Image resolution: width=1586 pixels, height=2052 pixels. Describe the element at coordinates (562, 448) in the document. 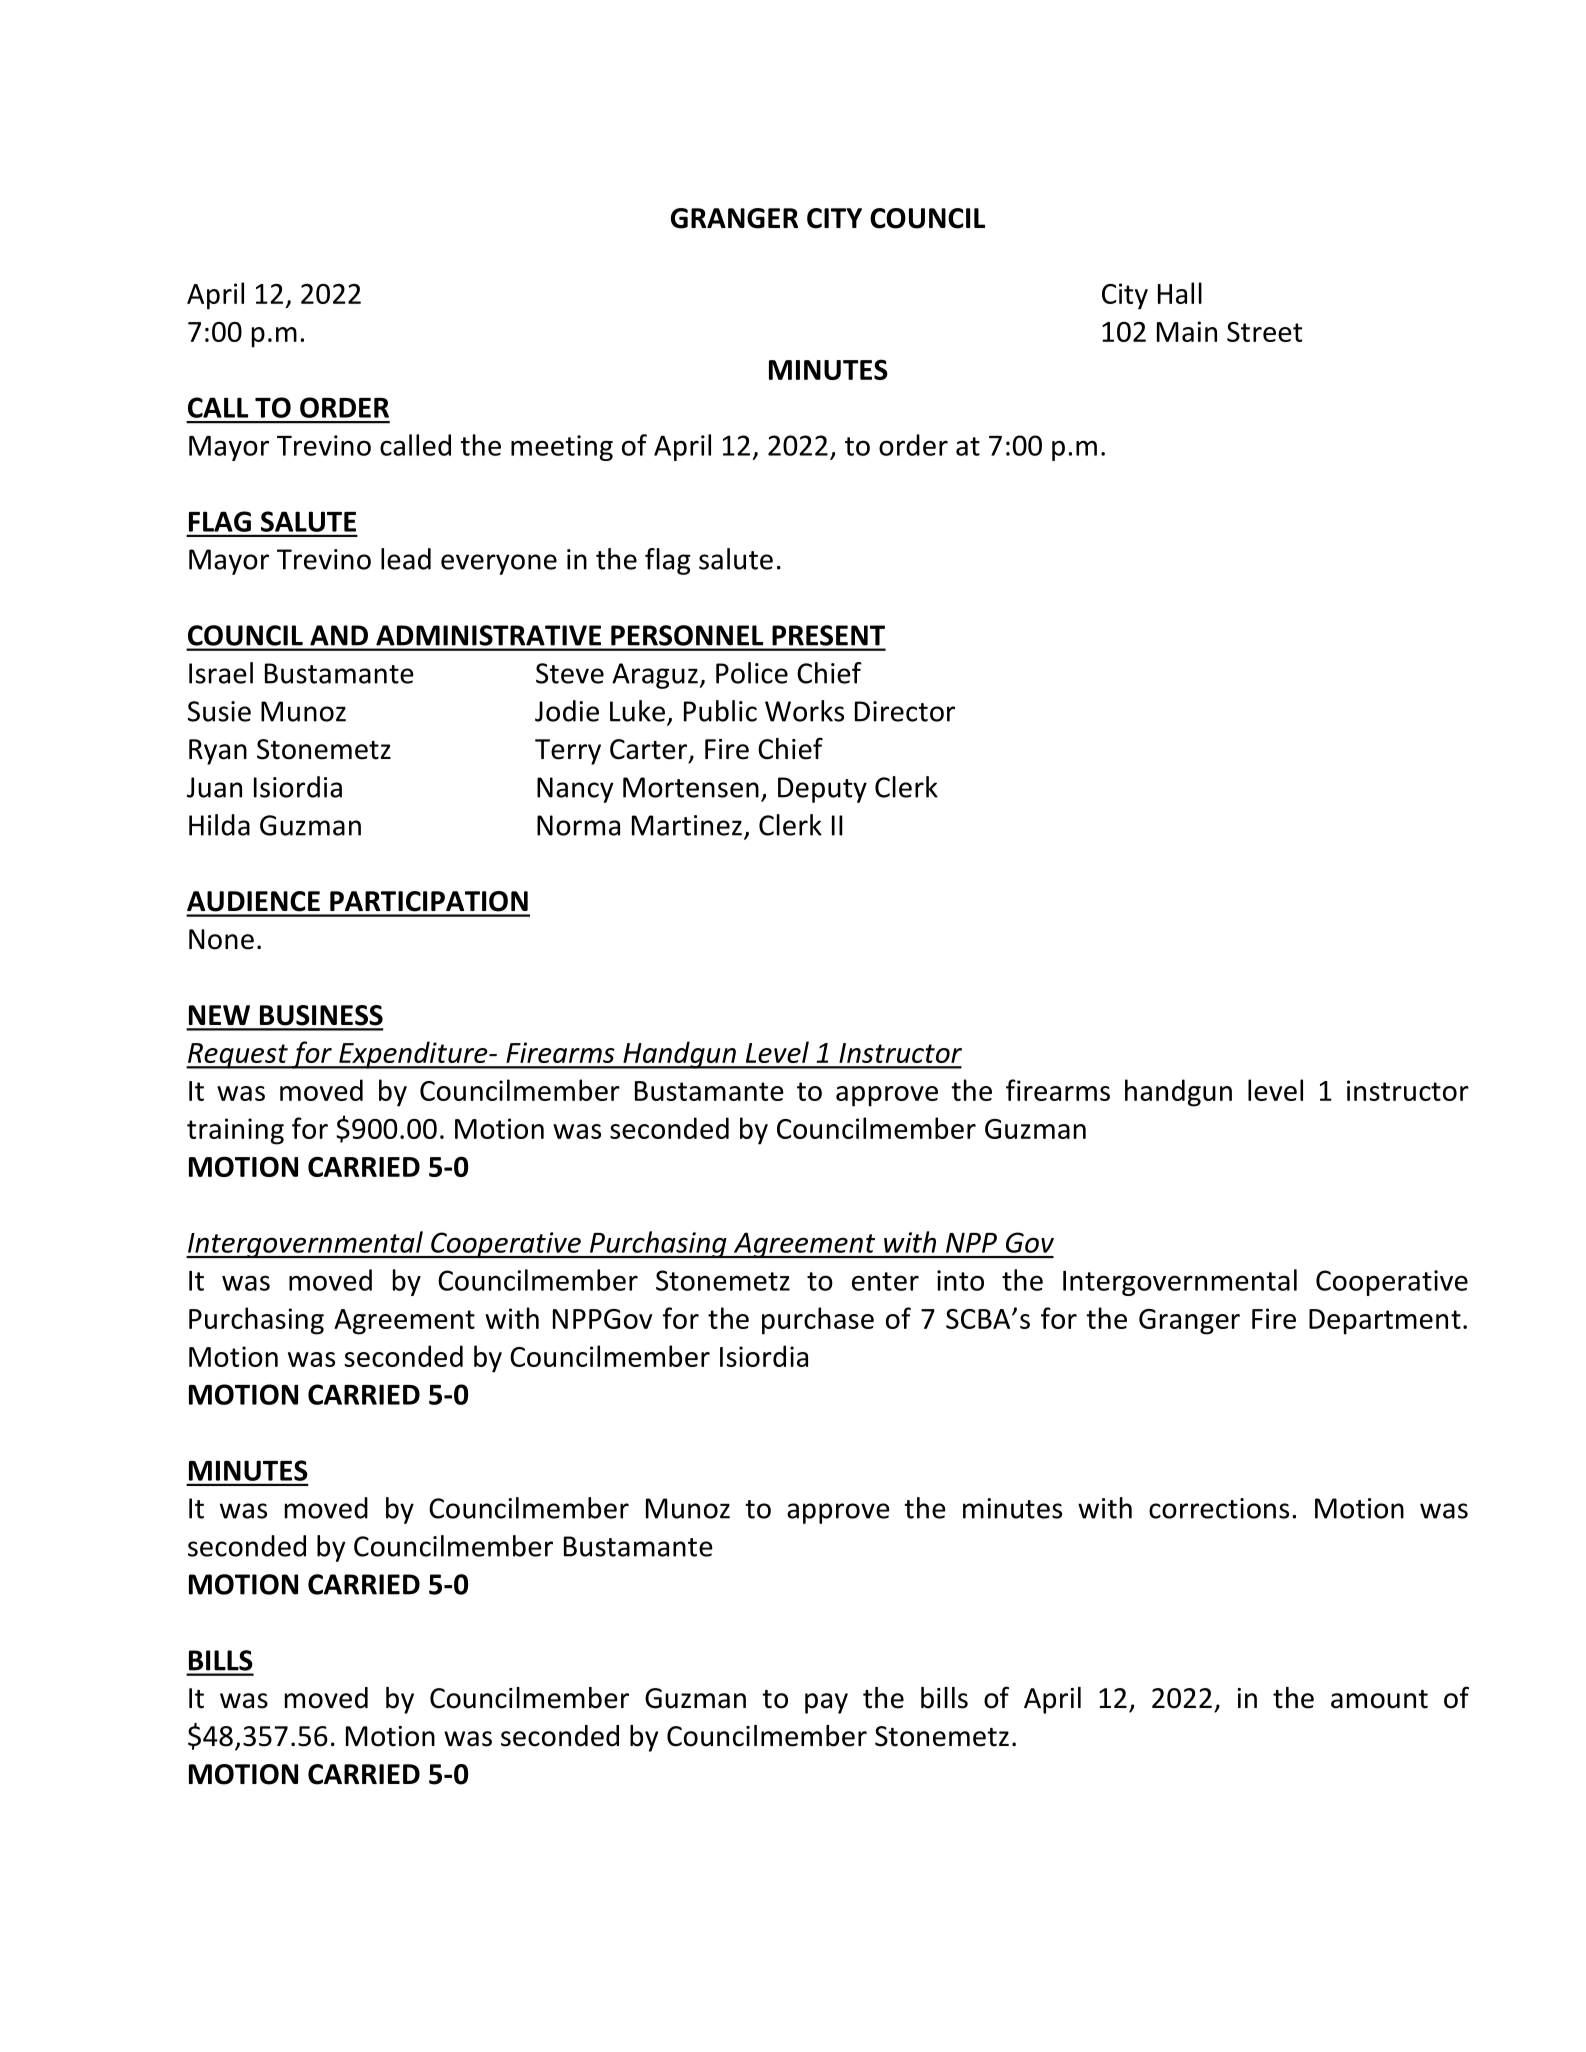

I see `meeting` at that location.
